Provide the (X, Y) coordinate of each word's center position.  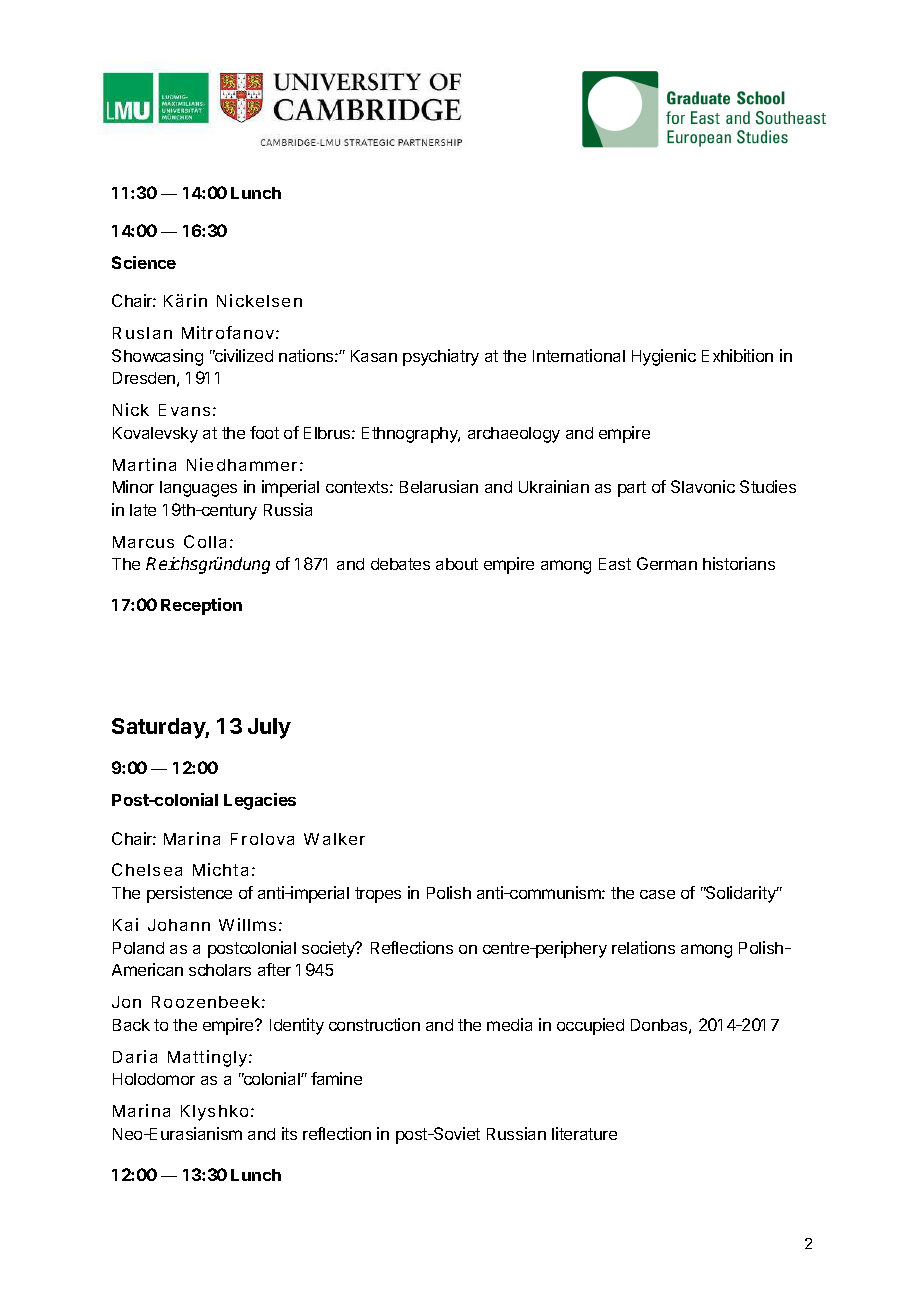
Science (144, 262)
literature (584, 1133)
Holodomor (154, 1079)
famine (336, 1078)
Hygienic (664, 357)
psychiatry (441, 357)
